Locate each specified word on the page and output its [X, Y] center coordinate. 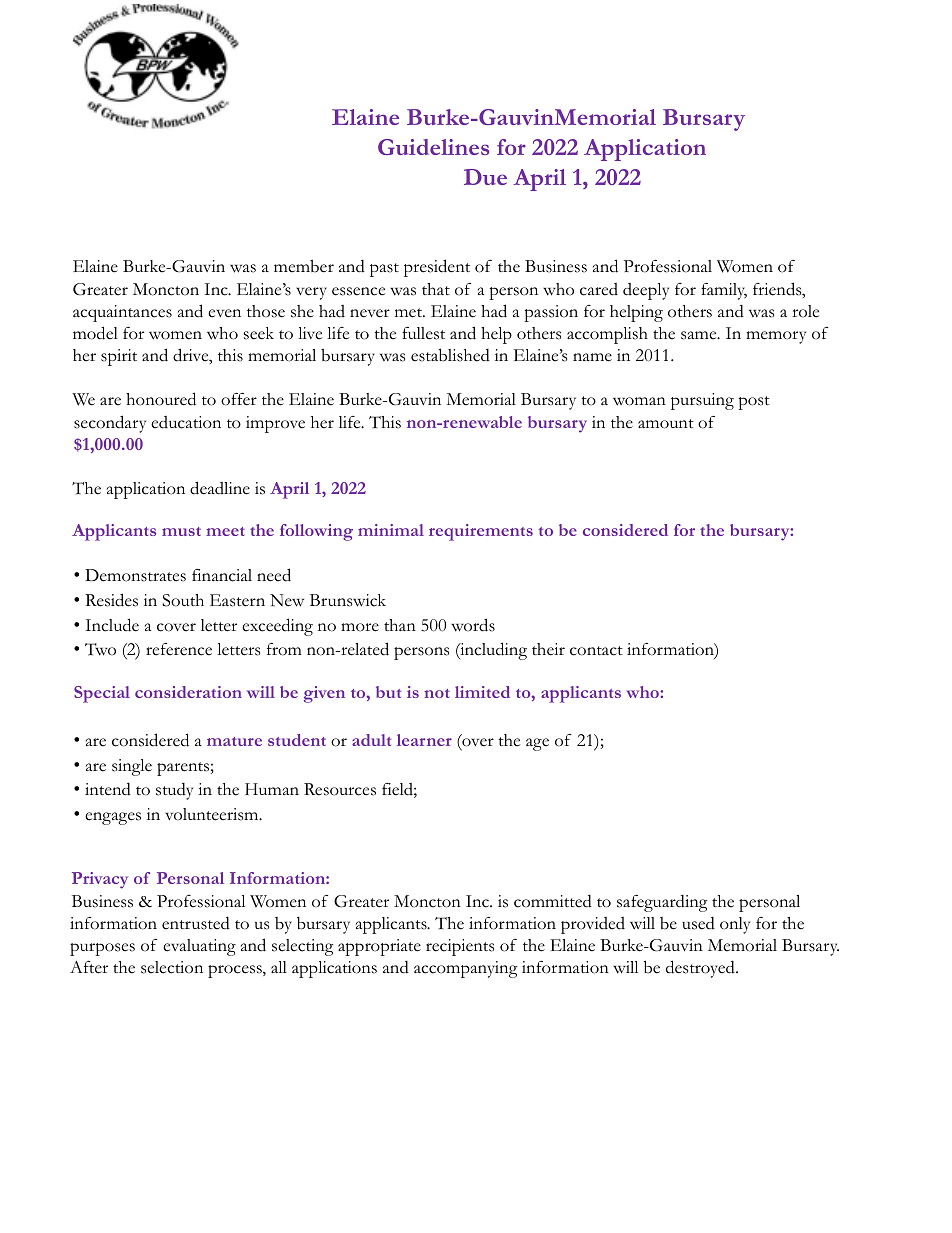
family [724, 291]
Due [485, 177]
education [186, 422]
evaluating [199, 947]
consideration [188, 692]
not [437, 693]
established [450, 355]
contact [596, 651]
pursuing [702, 401]
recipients [460, 947]
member [304, 266]
